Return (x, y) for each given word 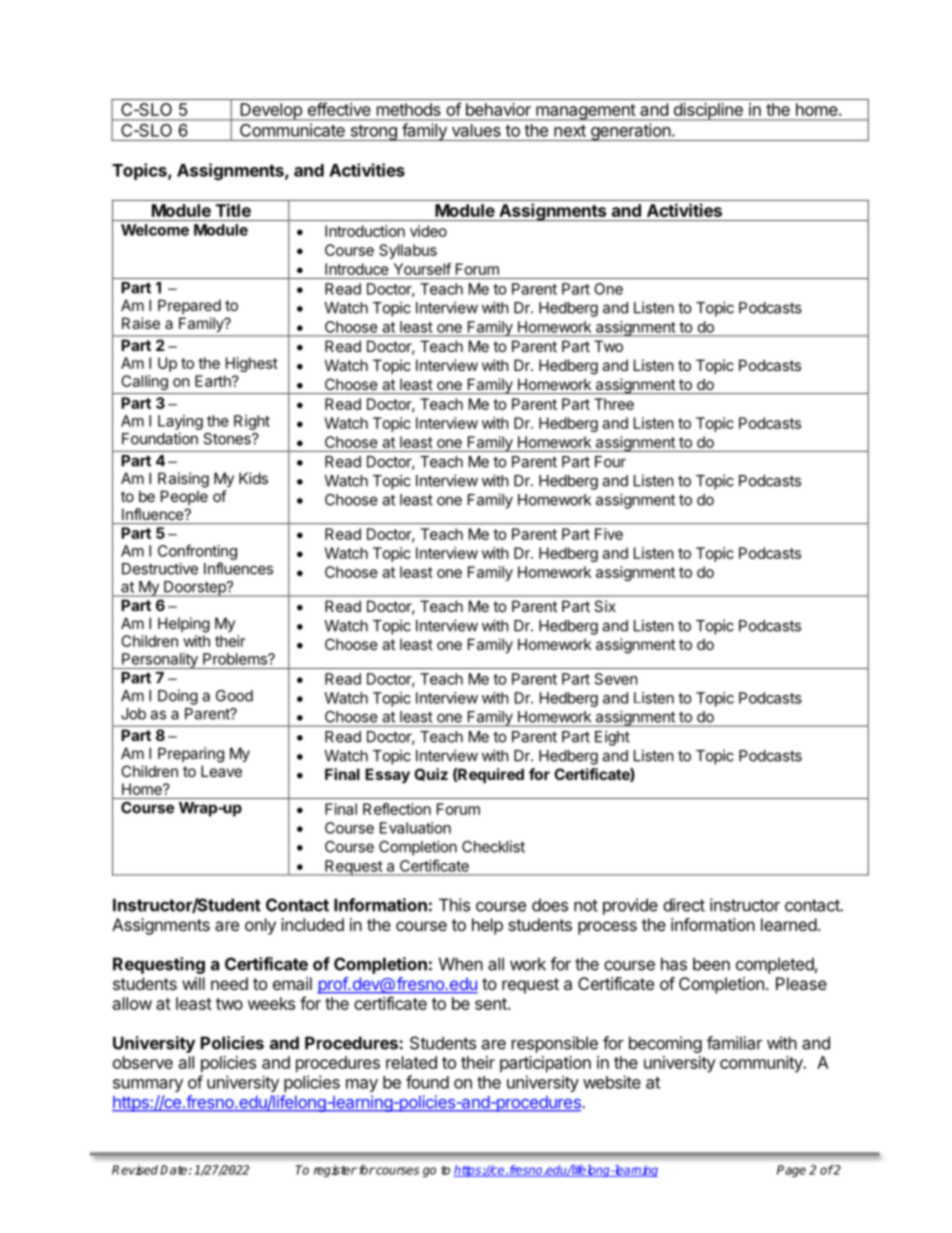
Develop (271, 112)
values (476, 130)
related (411, 1062)
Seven (616, 679)
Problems (236, 659)
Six (605, 606)
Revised (135, 1170)
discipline (708, 112)
